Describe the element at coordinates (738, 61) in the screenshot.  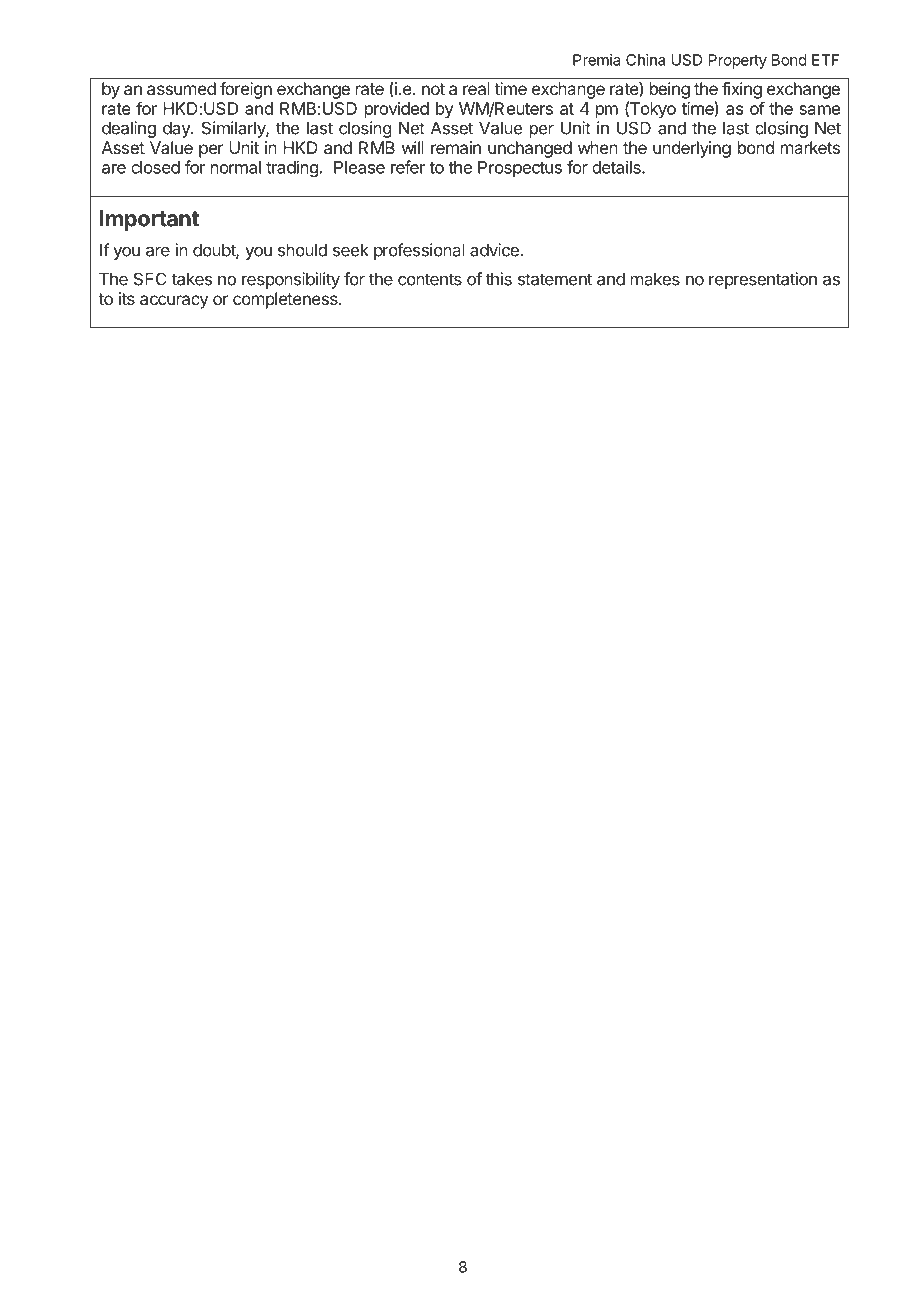
I see `Property` at that location.
